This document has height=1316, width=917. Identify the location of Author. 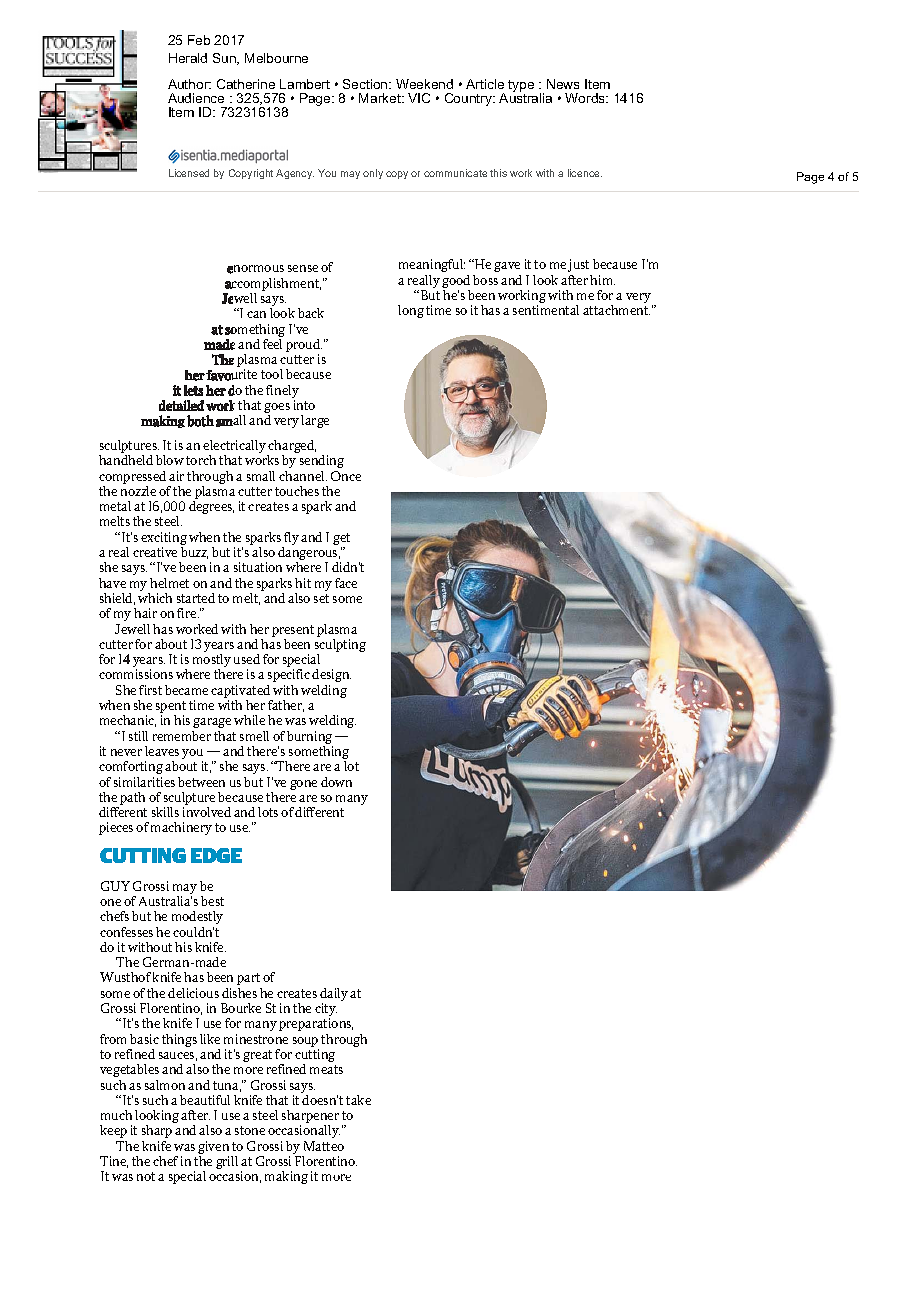
(189, 84).
